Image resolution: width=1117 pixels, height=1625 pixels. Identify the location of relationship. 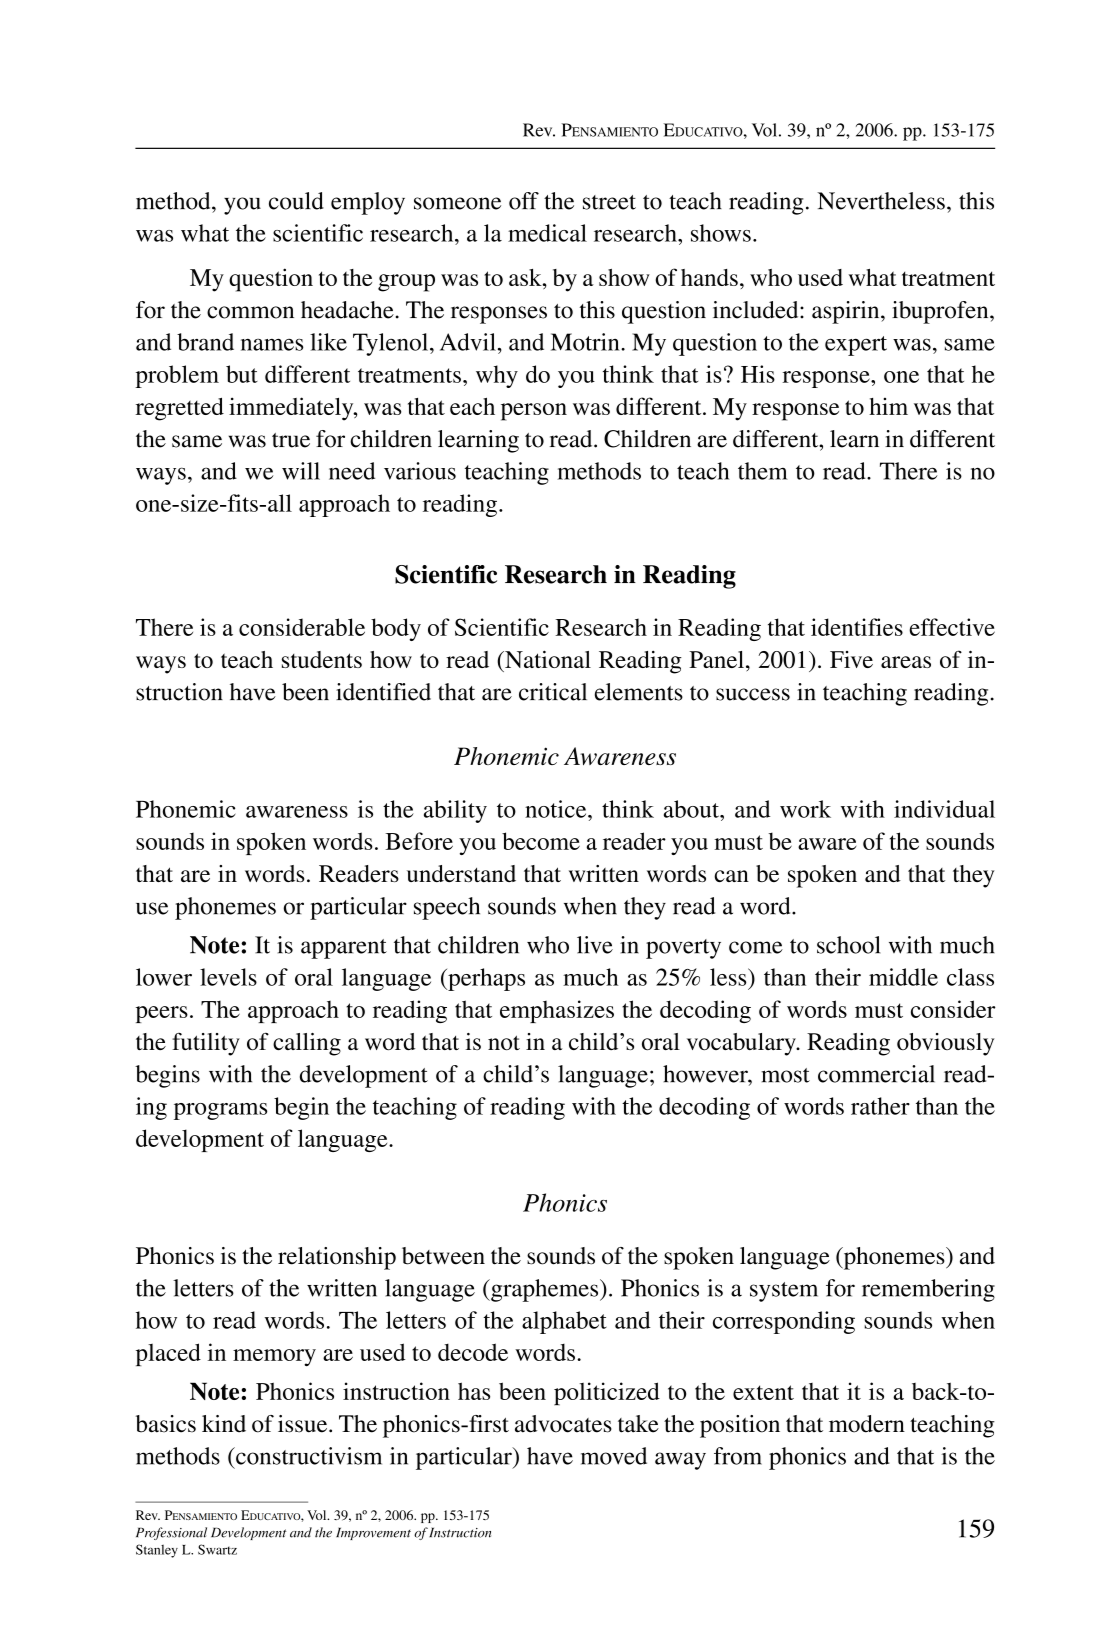
(337, 1258).
